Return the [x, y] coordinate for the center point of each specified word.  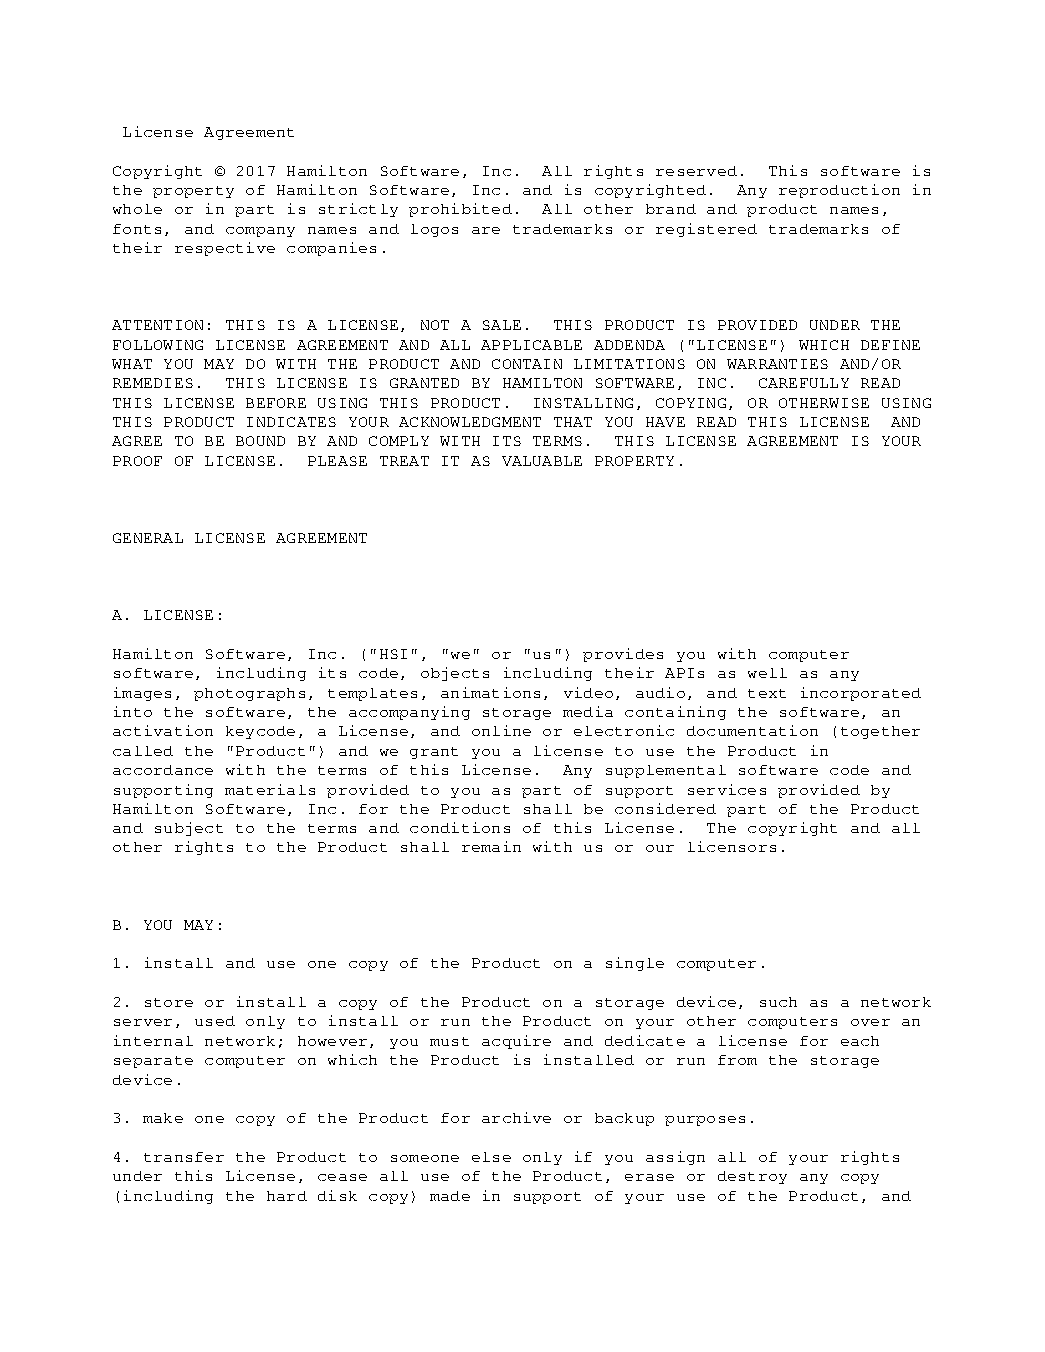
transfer [184, 1157]
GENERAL [148, 538]
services [727, 789]
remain [491, 846]
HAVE [665, 422]
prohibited [460, 210]
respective [225, 249]
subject [189, 829]
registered [706, 230]
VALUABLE [542, 461]
